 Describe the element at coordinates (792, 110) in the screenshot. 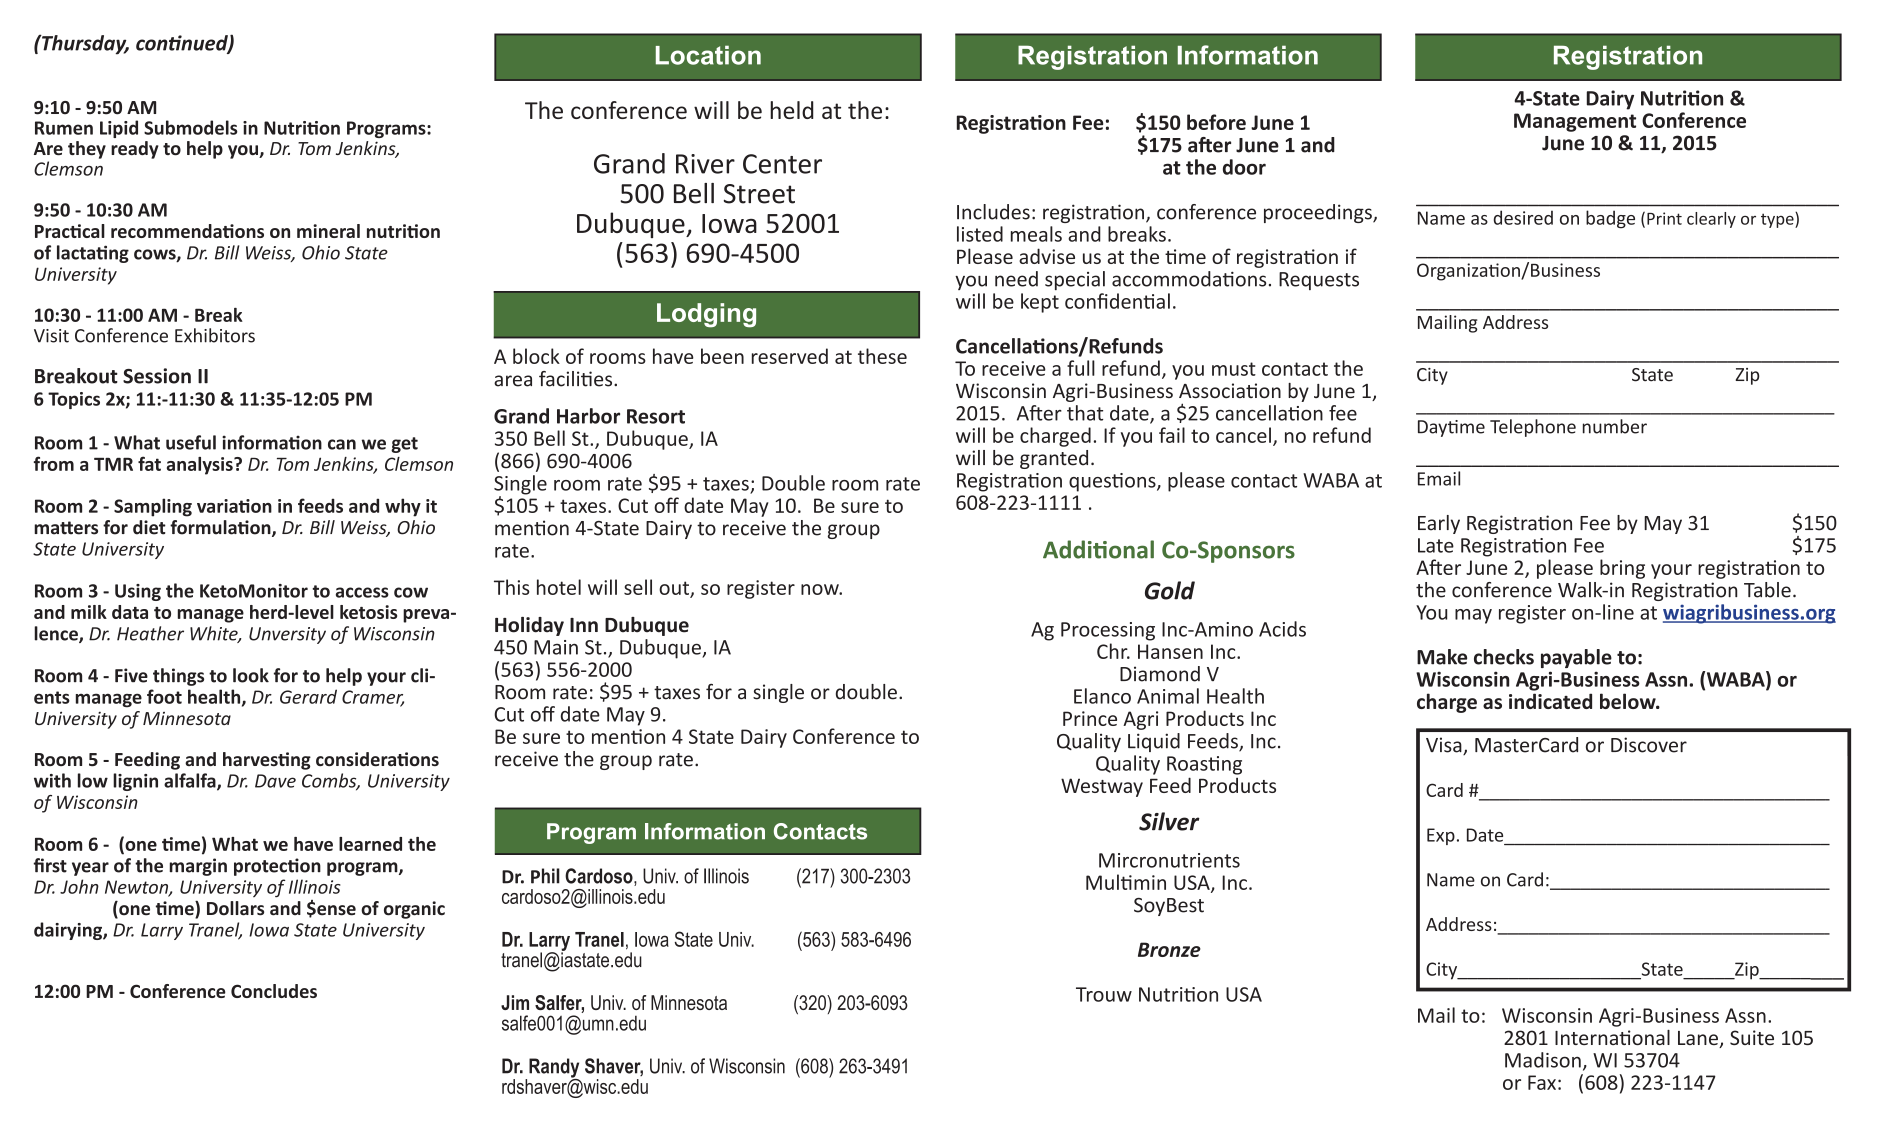

I see `held` at that location.
